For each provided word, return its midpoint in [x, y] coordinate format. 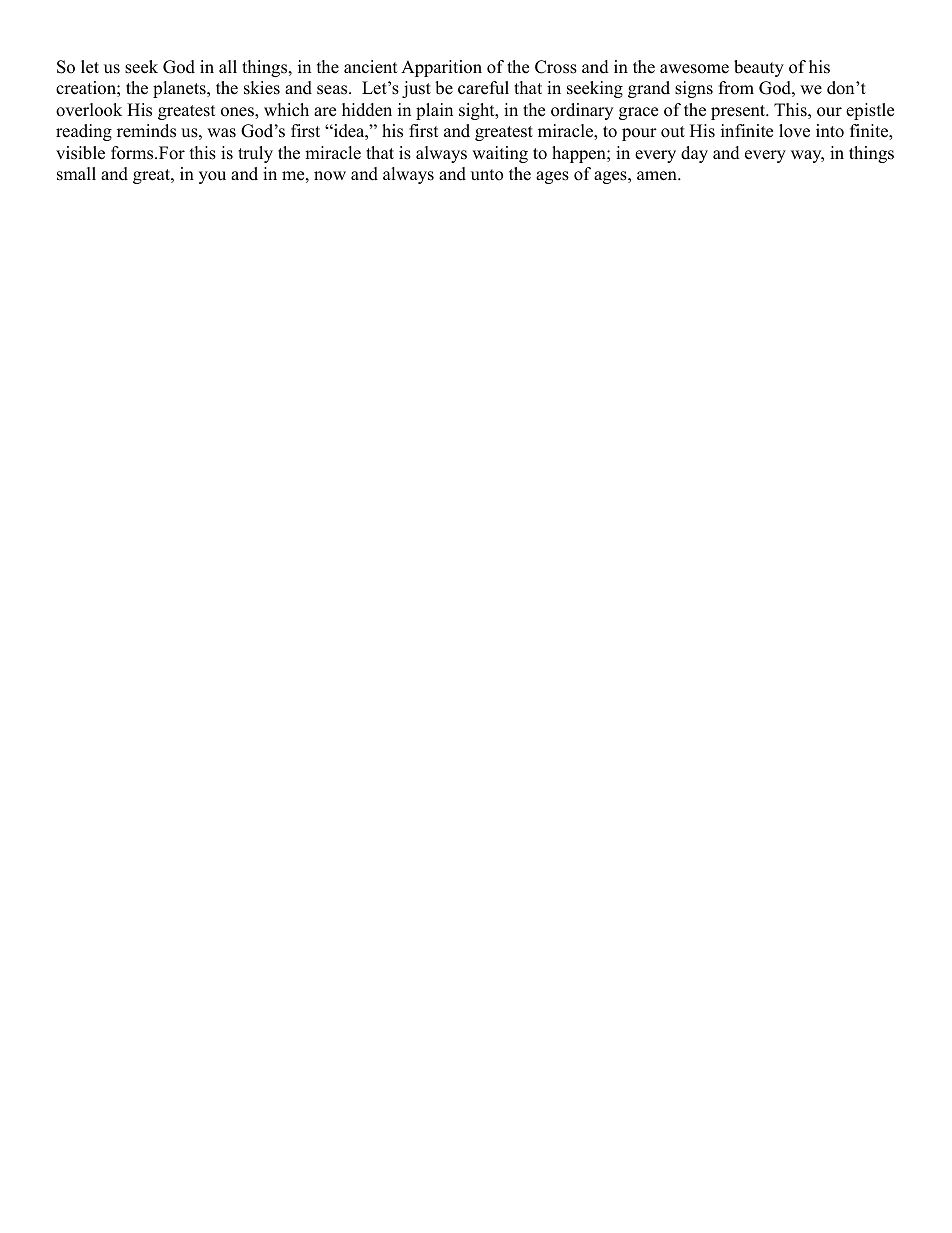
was [221, 133]
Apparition [441, 68]
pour [639, 134]
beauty [759, 68]
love [794, 131]
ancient [371, 67]
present [739, 112]
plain [434, 111]
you [212, 177]
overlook [89, 110]
